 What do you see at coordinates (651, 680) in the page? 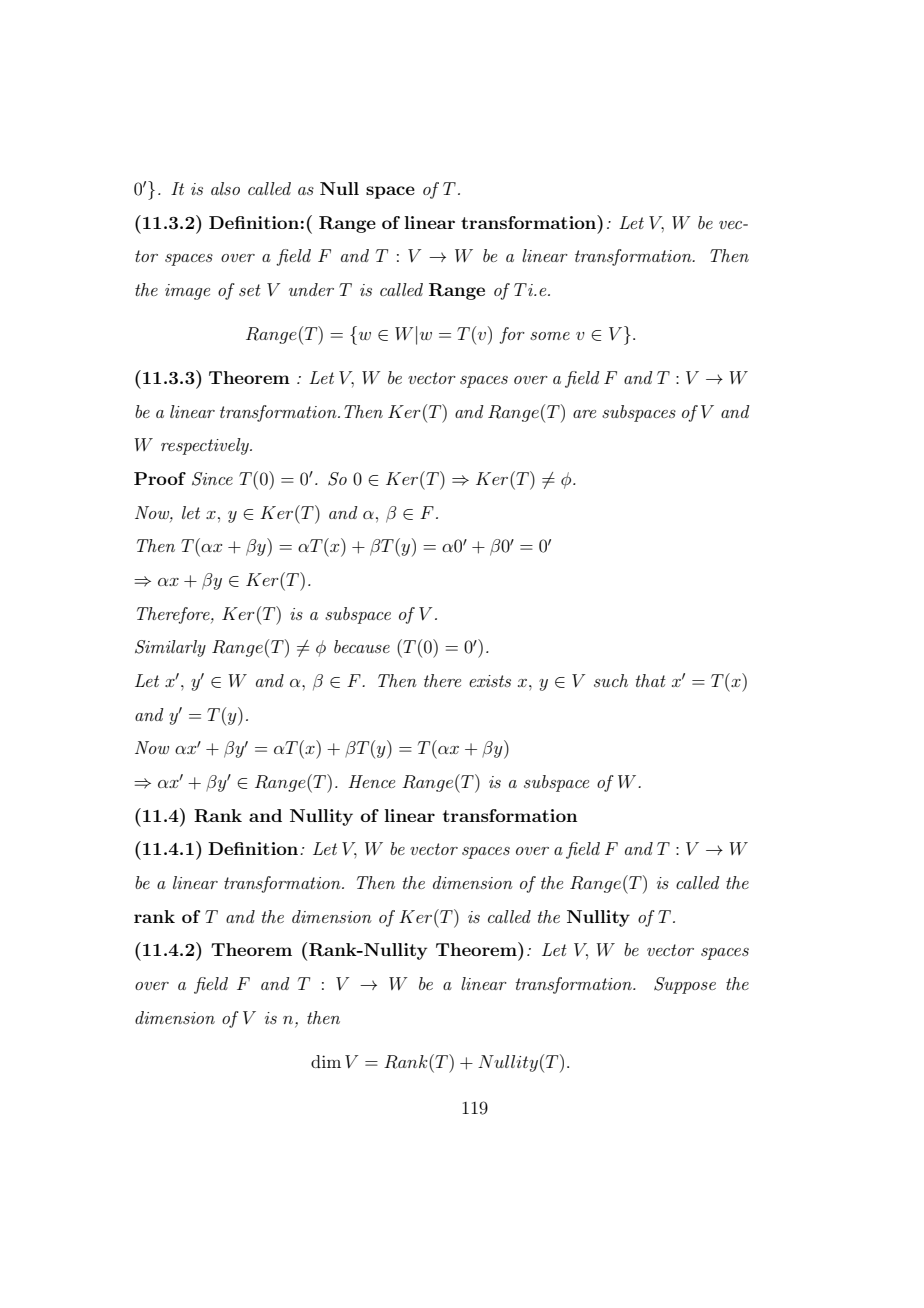
I see `that` at bounding box center [651, 680].
